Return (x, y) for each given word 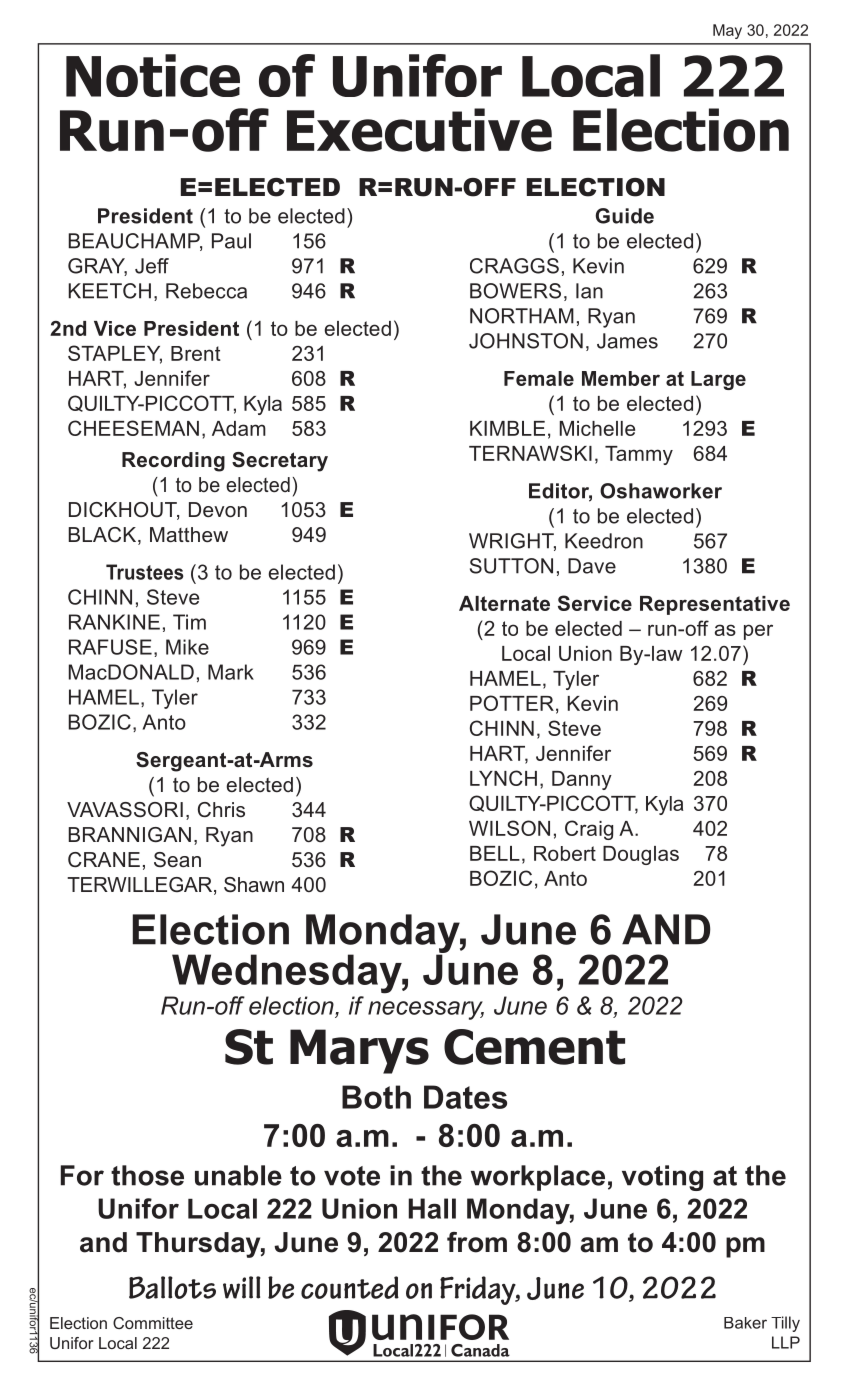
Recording (173, 462)
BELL (495, 853)
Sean (177, 860)
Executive (419, 130)
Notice (153, 75)
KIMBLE (507, 428)
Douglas (641, 855)
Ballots (172, 1287)
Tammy (639, 455)
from (477, 1242)
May (727, 31)
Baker (745, 1323)
